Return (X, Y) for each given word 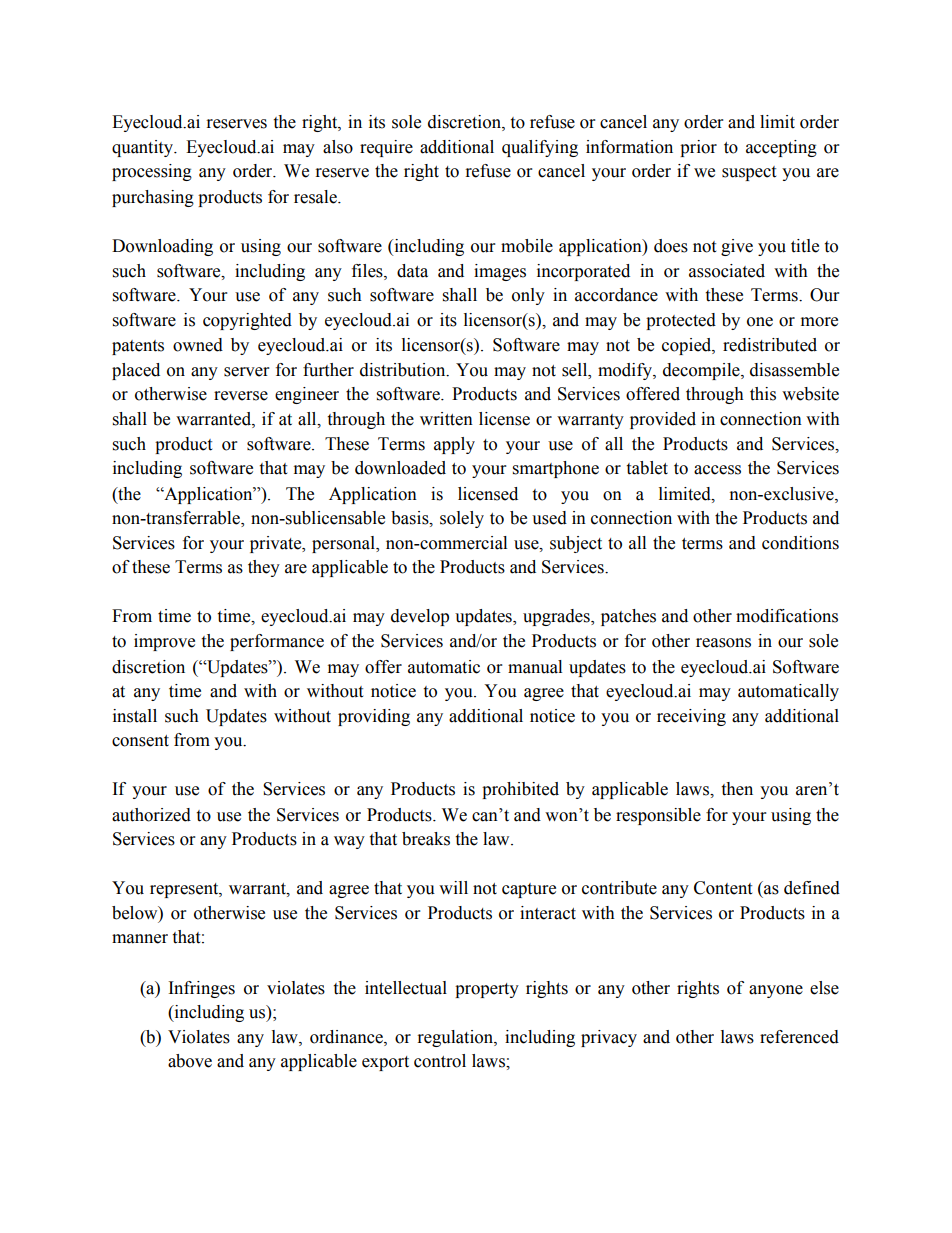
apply (454, 445)
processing (152, 172)
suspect (749, 173)
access (717, 470)
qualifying (540, 148)
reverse (241, 396)
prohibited (520, 790)
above (190, 1061)
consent (140, 741)
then (737, 789)
